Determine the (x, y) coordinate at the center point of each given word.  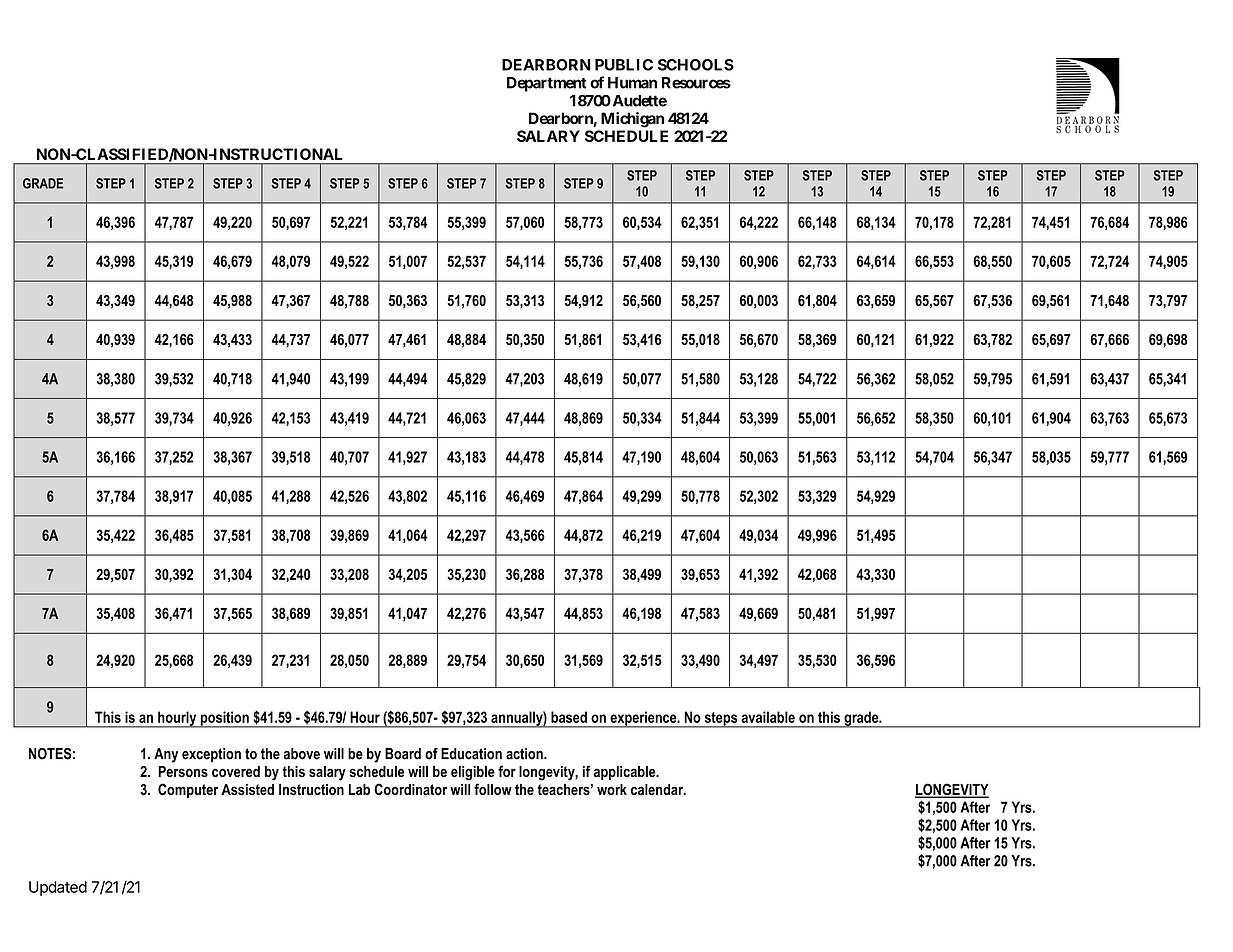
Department (547, 84)
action (525, 754)
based (569, 717)
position (224, 719)
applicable (626, 773)
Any (166, 755)
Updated (58, 888)
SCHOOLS (696, 65)
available (768, 717)
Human (632, 83)
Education (471, 754)
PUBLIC (624, 65)
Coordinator (410, 789)
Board (403, 754)
